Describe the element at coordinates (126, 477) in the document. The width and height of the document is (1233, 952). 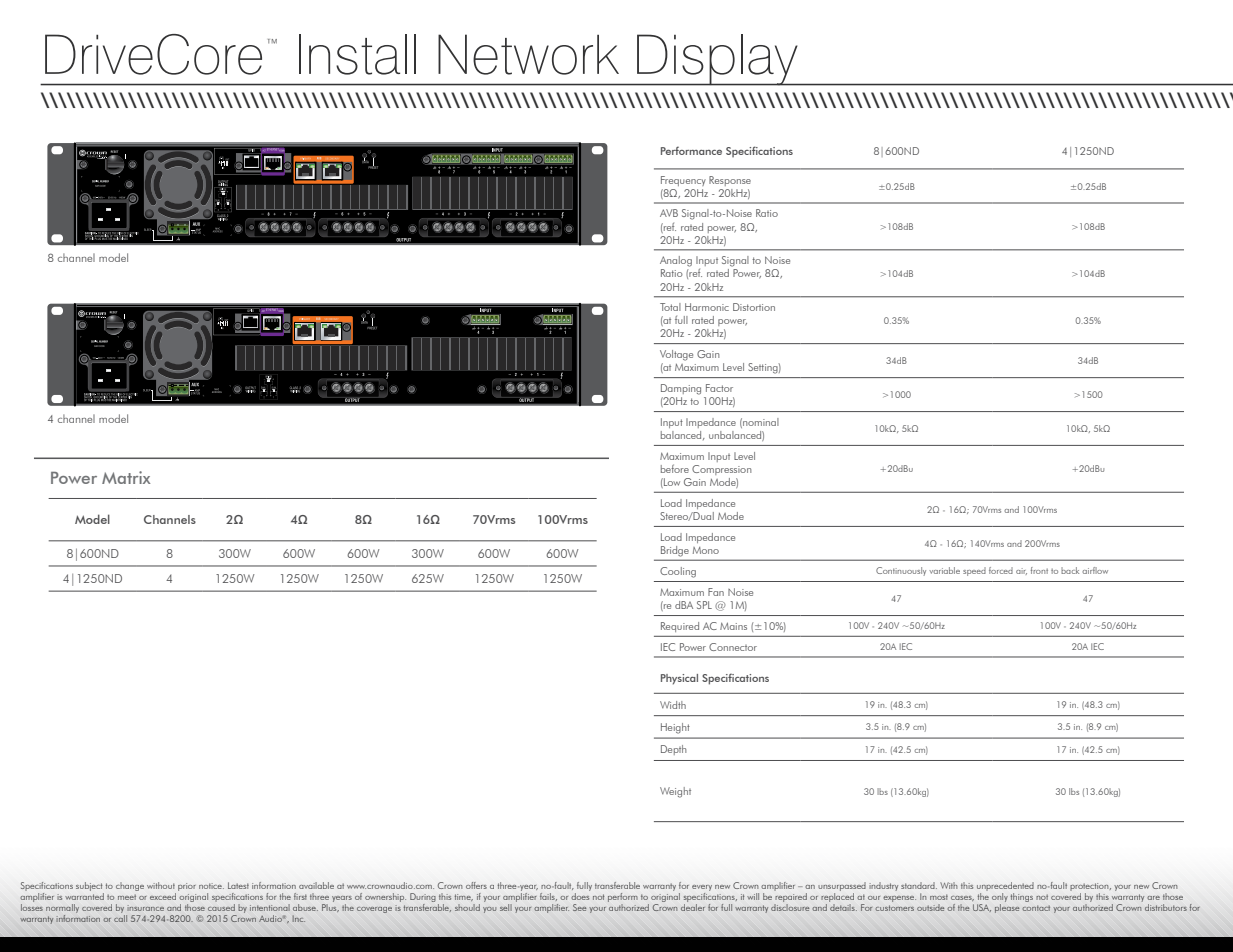
I see `Matrix` at that location.
